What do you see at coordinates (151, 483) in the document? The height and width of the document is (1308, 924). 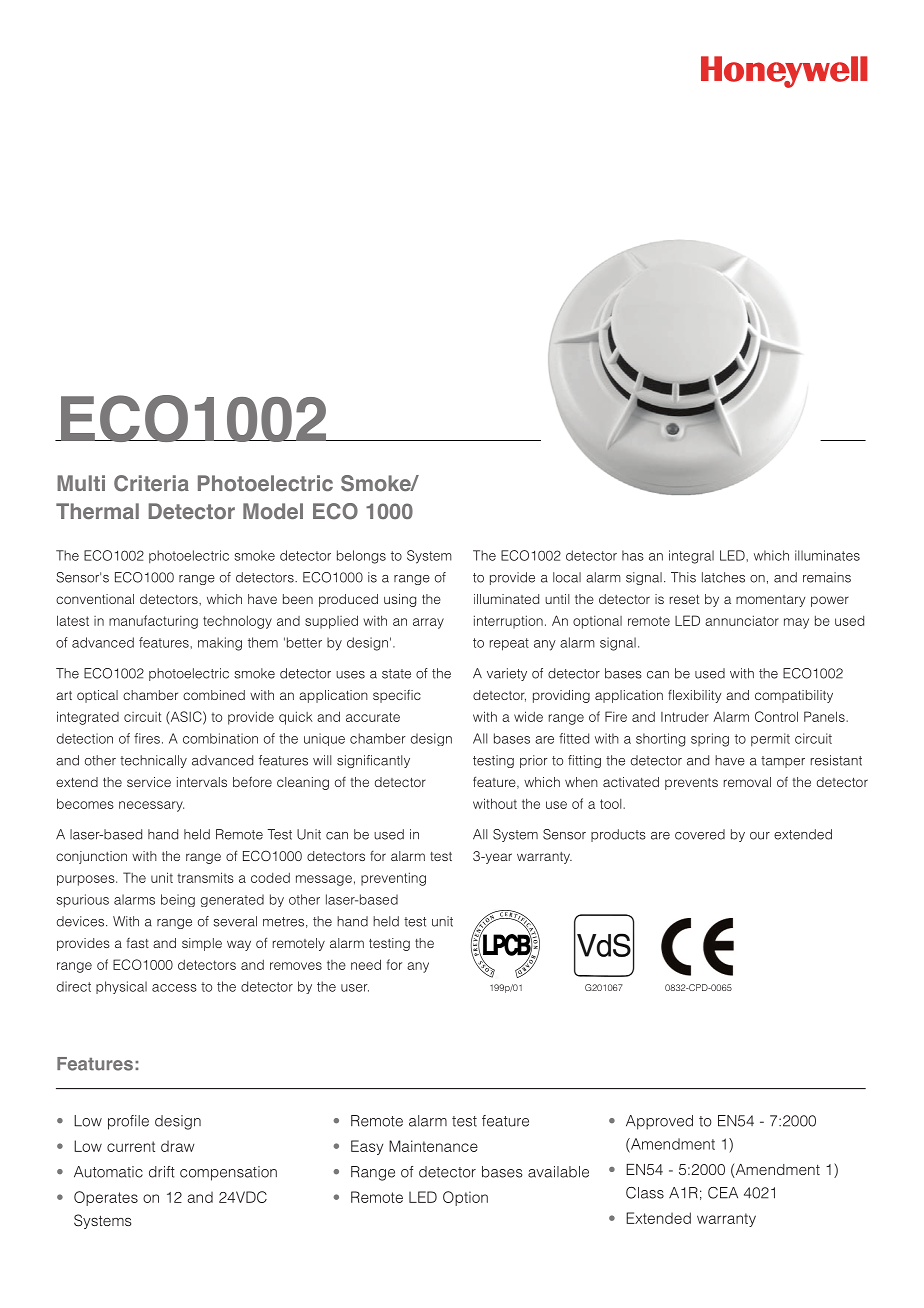 I see `Criteria` at bounding box center [151, 483].
